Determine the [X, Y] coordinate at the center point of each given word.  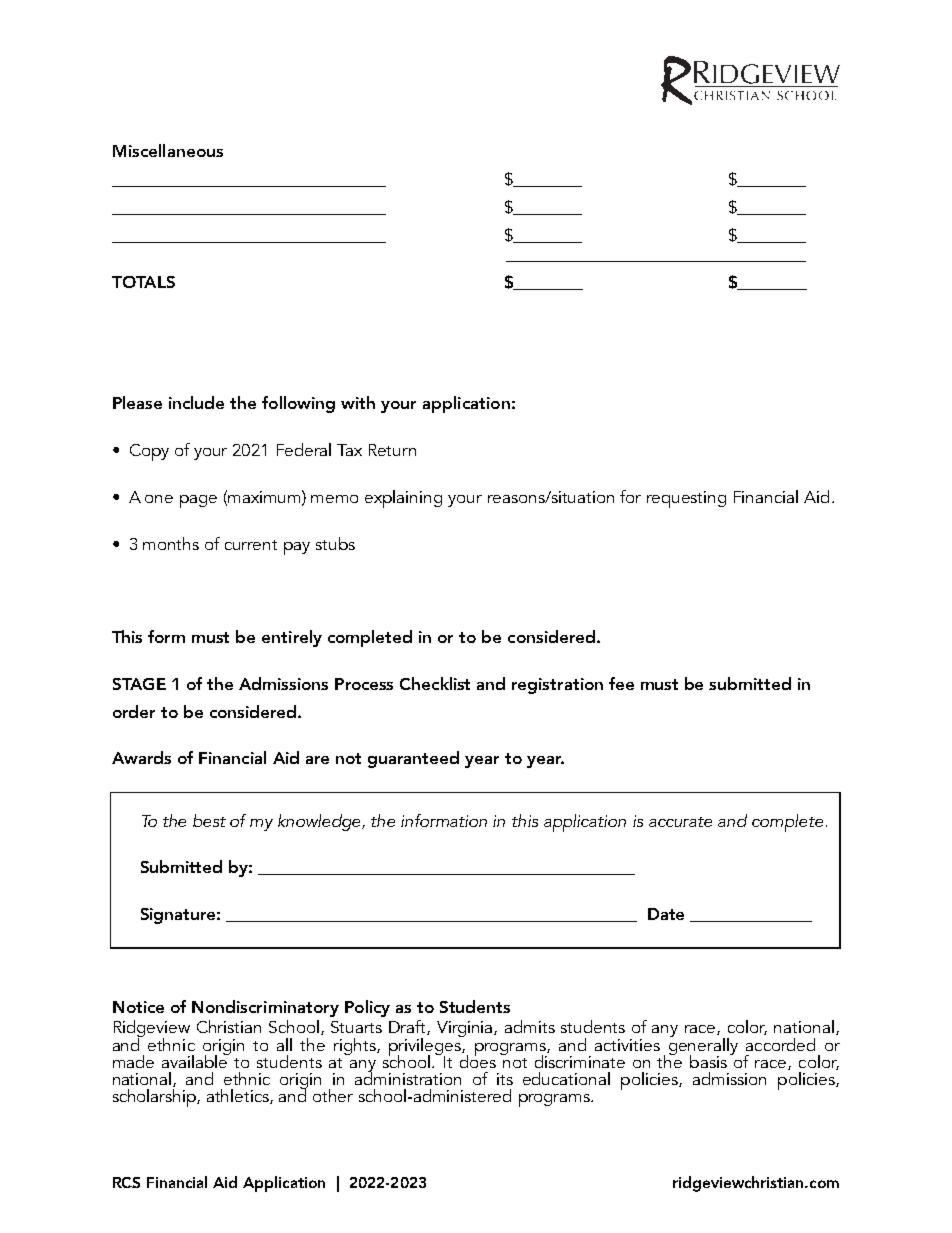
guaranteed [413, 759]
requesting [686, 499]
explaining [403, 499]
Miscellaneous [168, 150]
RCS [126, 1182]
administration [408, 1077]
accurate [680, 822]
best [209, 820]
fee [621, 683]
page [198, 501]
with [358, 402]
